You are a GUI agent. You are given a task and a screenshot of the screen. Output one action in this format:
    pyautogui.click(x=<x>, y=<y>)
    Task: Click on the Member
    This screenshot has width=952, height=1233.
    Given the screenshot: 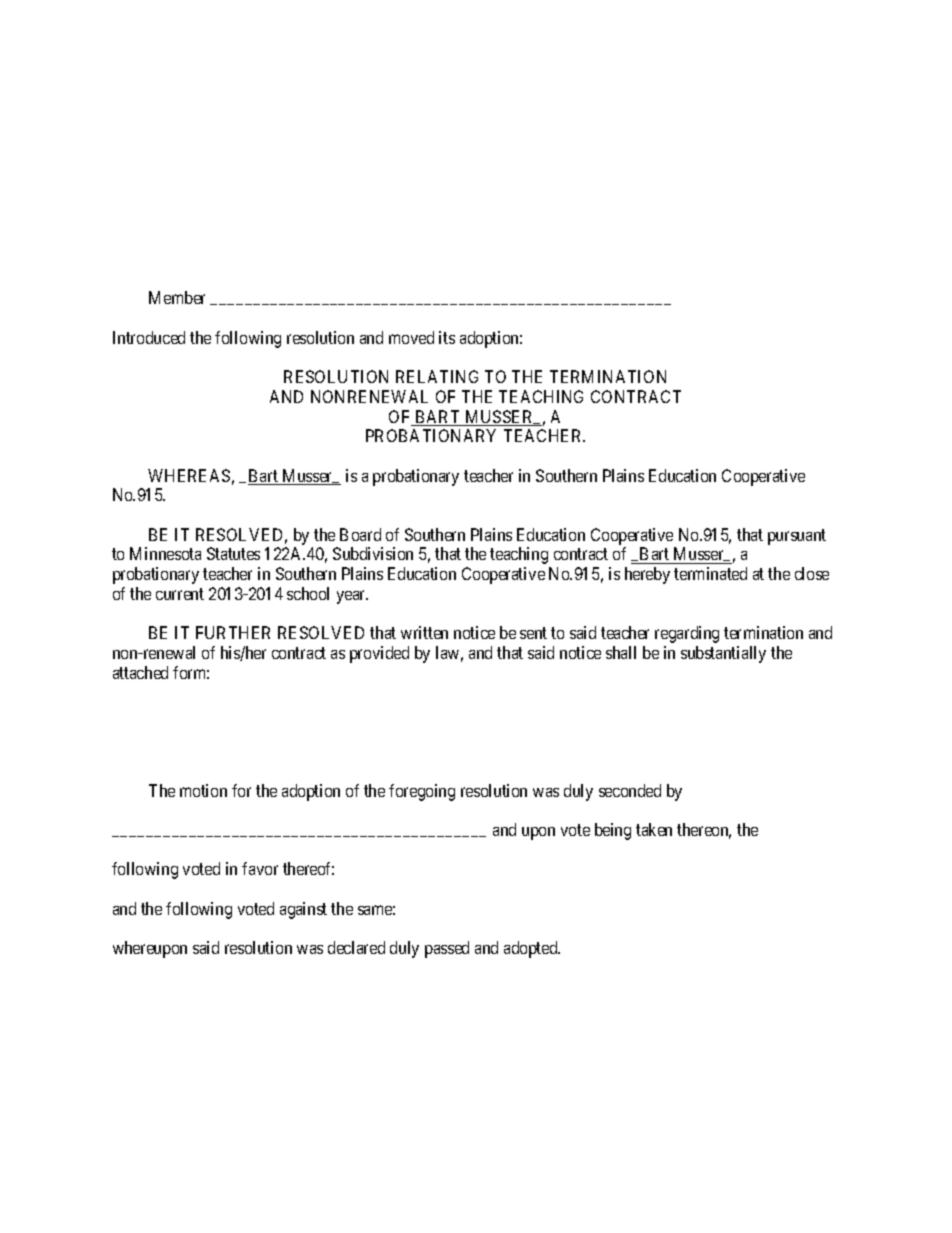 What is the action you would take?
    pyautogui.click(x=177, y=297)
